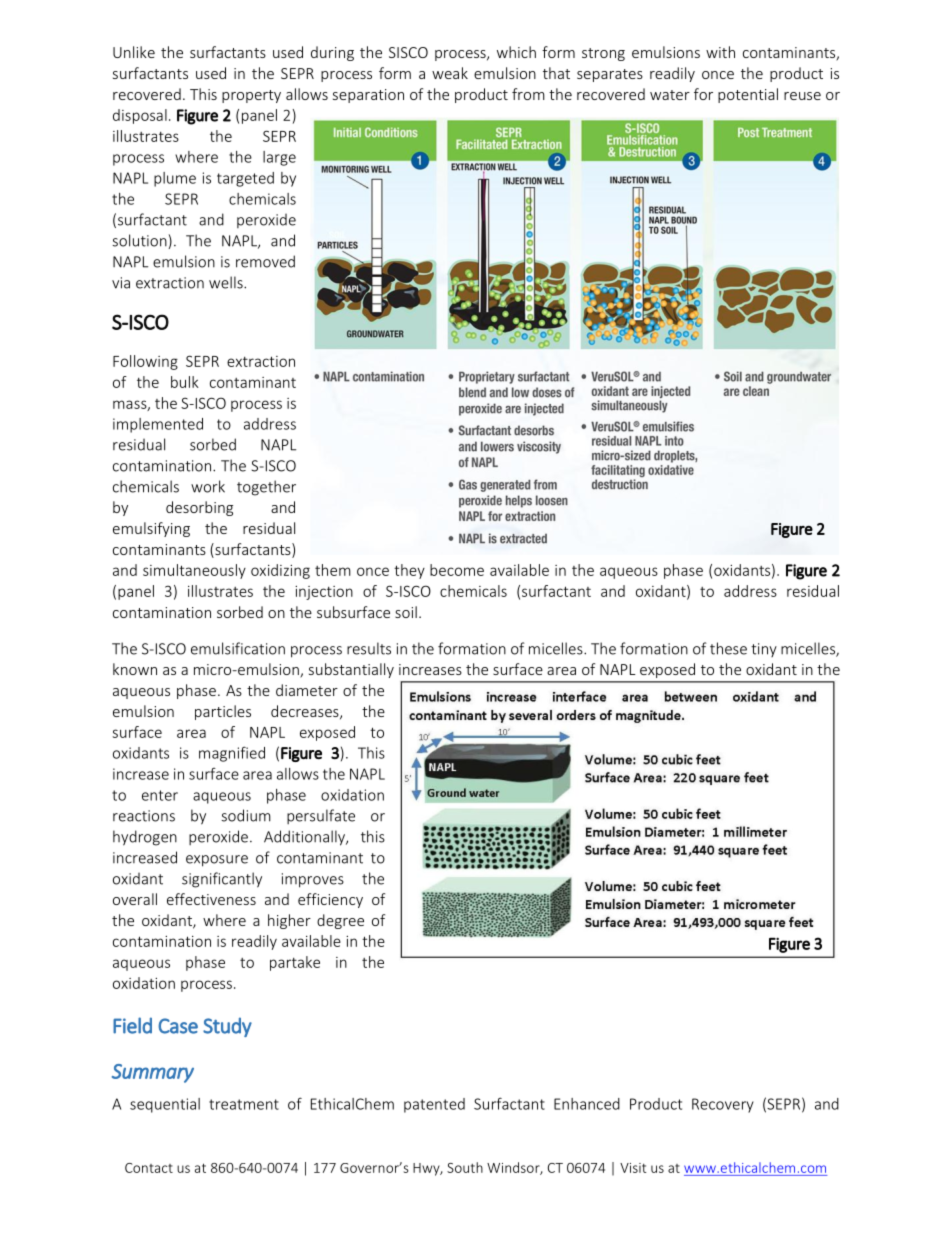  Describe the element at coordinates (748, 95) in the screenshot. I see `potential` at that location.
